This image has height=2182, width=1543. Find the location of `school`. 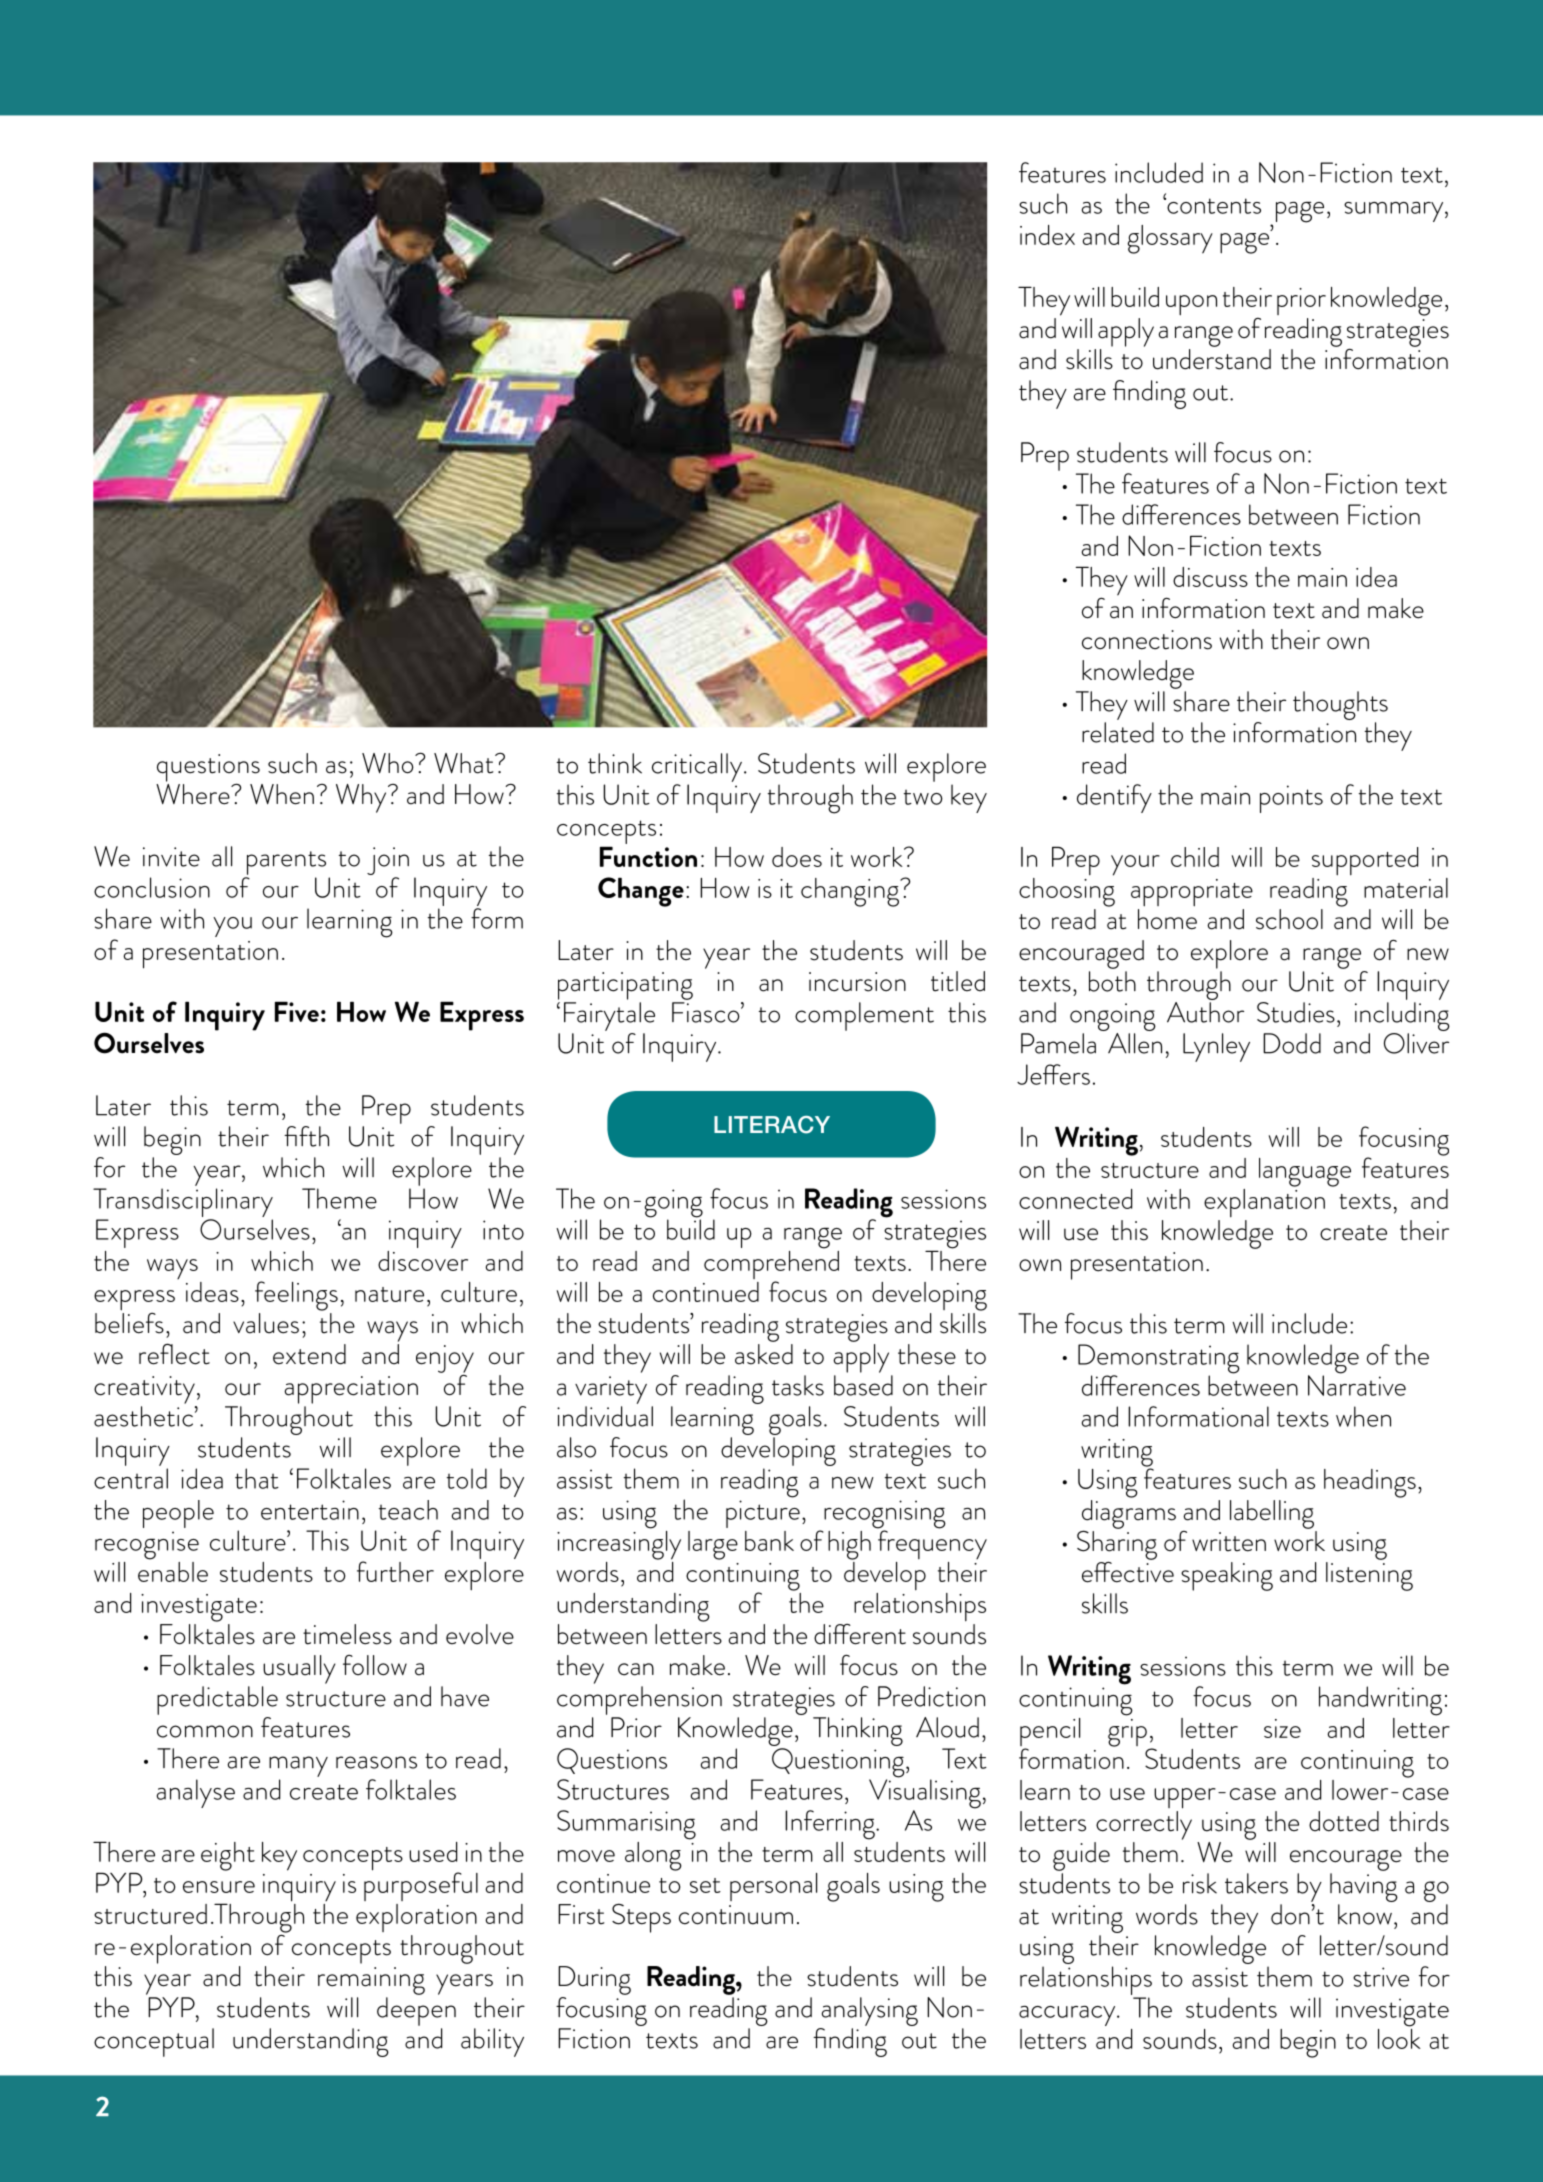

school is located at coordinates (1289, 919).
